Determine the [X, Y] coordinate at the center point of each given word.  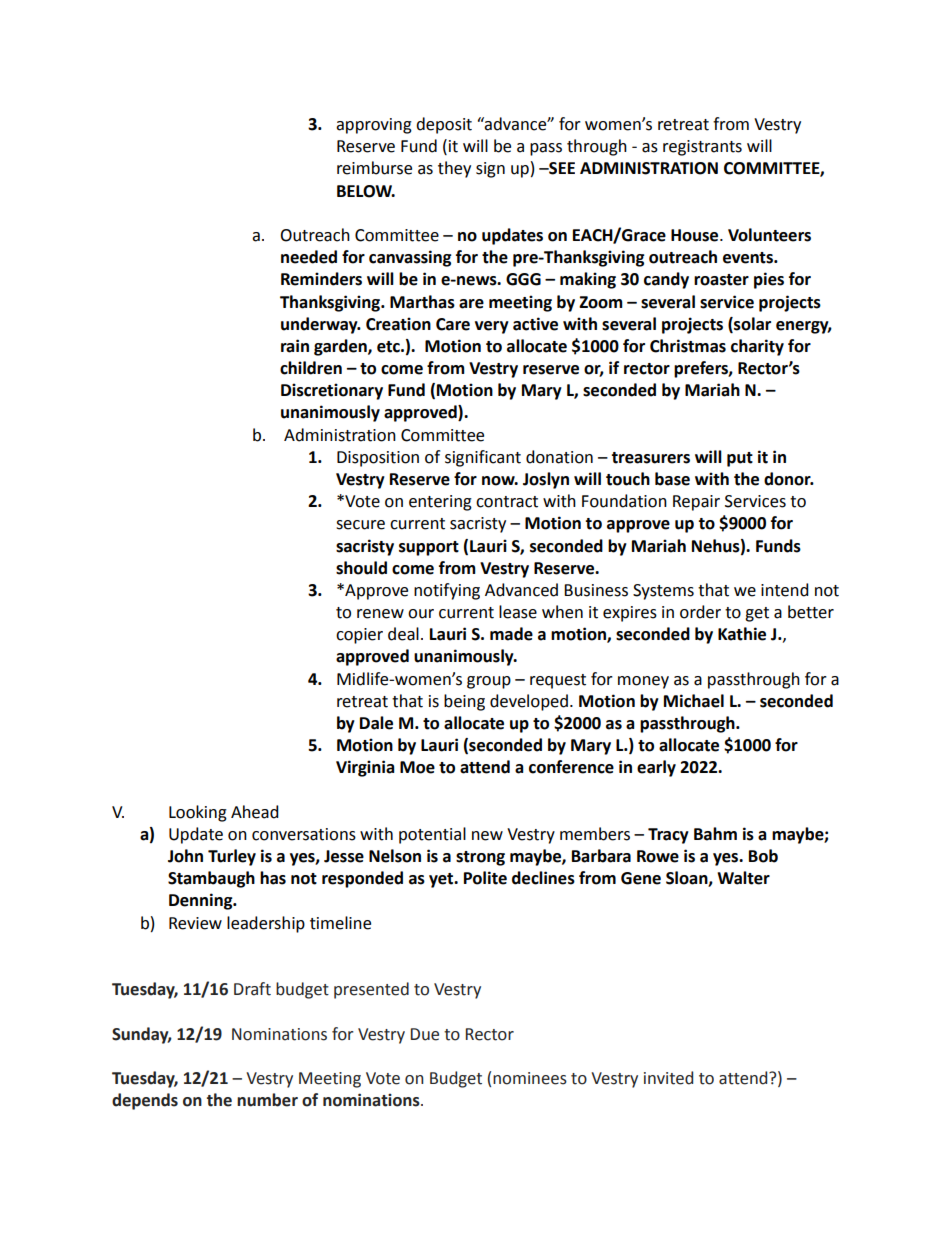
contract [507, 502]
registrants [702, 148]
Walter [743, 878]
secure [360, 525]
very [492, 327]
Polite [485, 878]
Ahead [255, 812]
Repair [696, 503]
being [464, 702]
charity [757, 347]
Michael [694, 701]
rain [295, 346]
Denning [202, 901]
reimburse [374, 168]
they [454, 169]
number [267, 1100]
